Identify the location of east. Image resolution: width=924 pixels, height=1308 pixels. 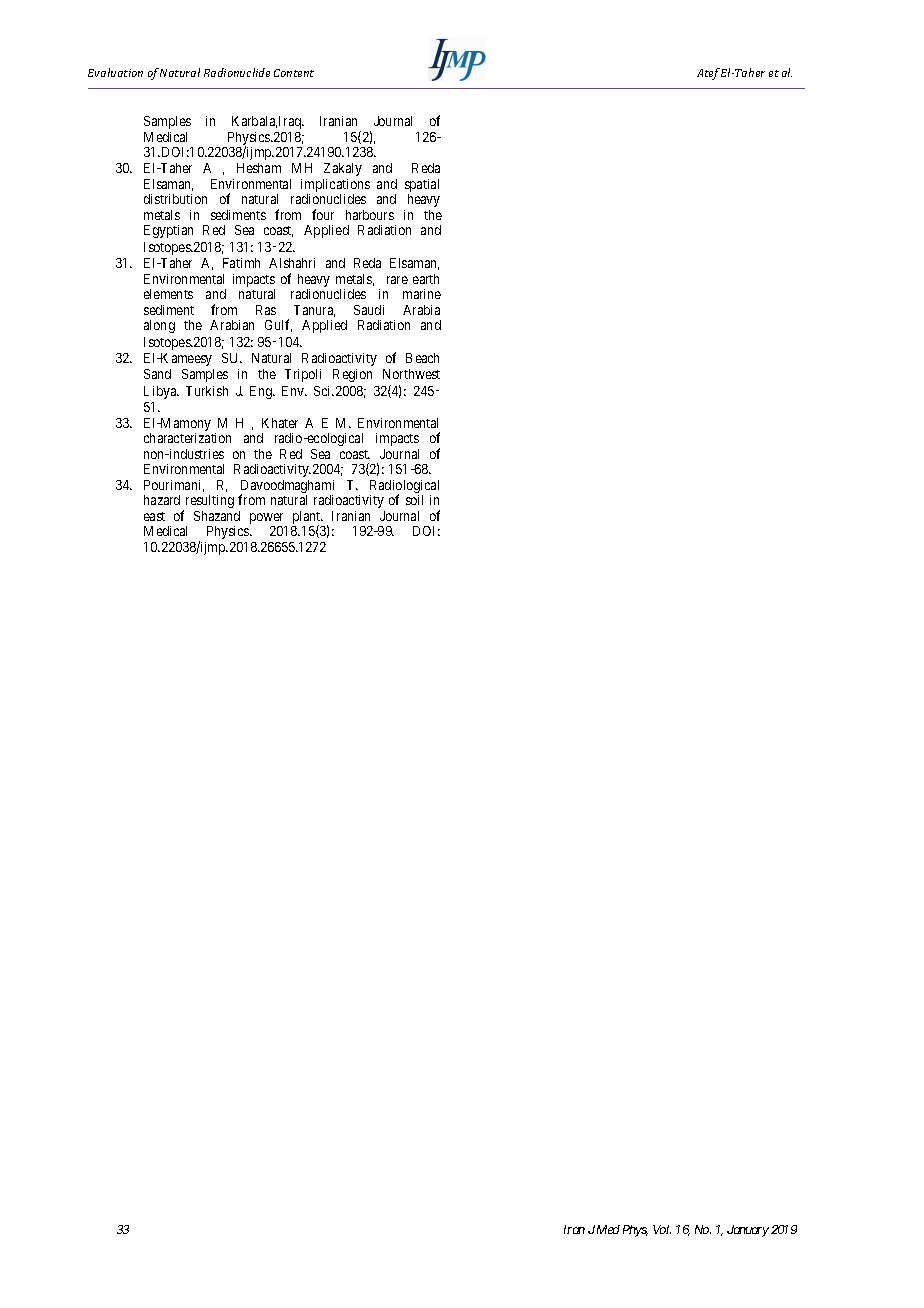
(154, 516).
